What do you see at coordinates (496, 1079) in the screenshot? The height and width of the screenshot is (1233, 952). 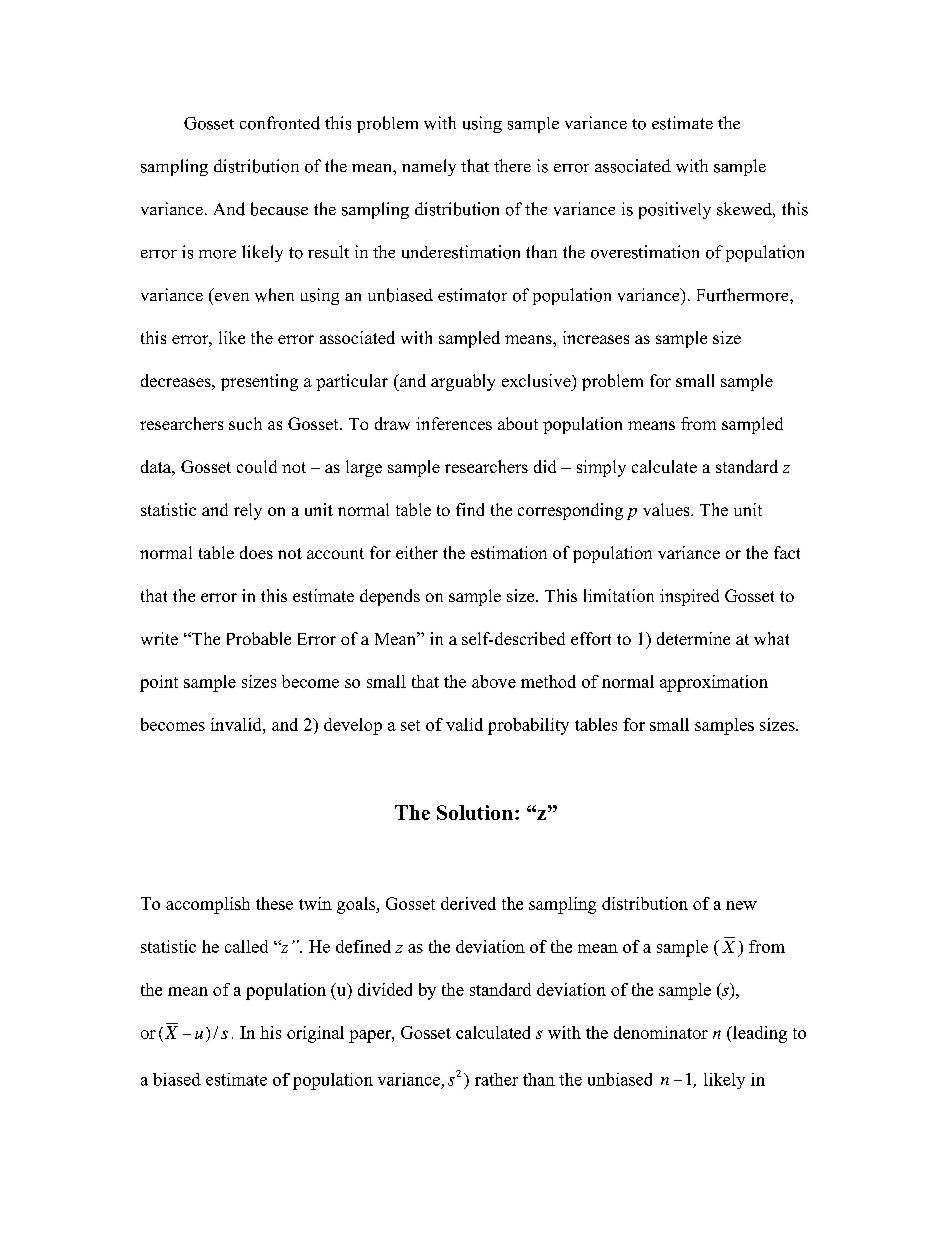 I see `rather` at bounding box center [496, 1079].
